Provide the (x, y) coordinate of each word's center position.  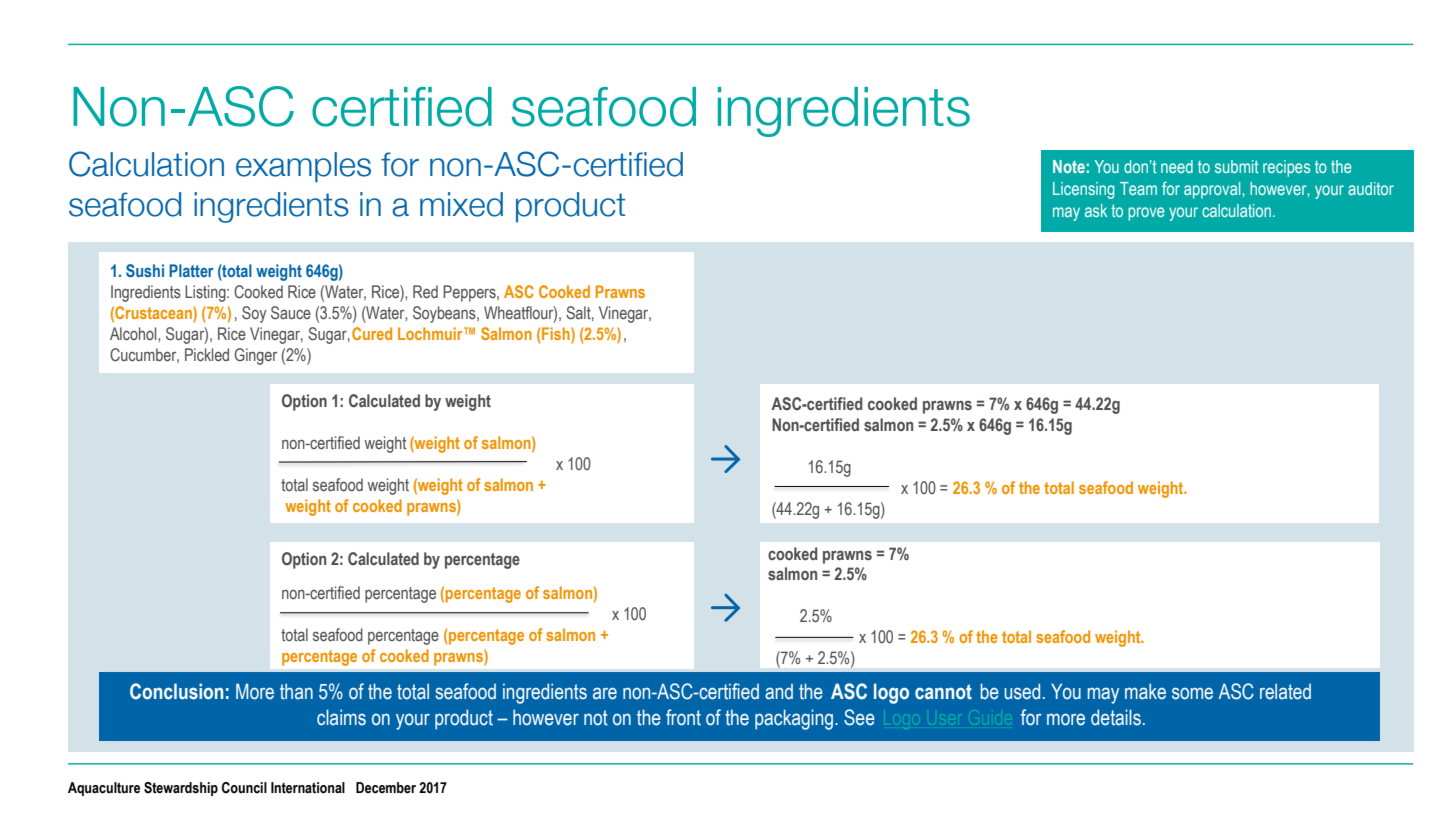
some (1192, 693)
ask (1096, 210)
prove (1146, 214)
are (605, 693)
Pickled (207, 354)
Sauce (291, 312)
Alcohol (134, 333)
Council (244, 788)
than (296, 691)
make (1145, 691)
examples (303, 167)
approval (1213, 190)
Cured (372, 333)
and (779, 692)
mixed (461, 204)
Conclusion (176, 691)
